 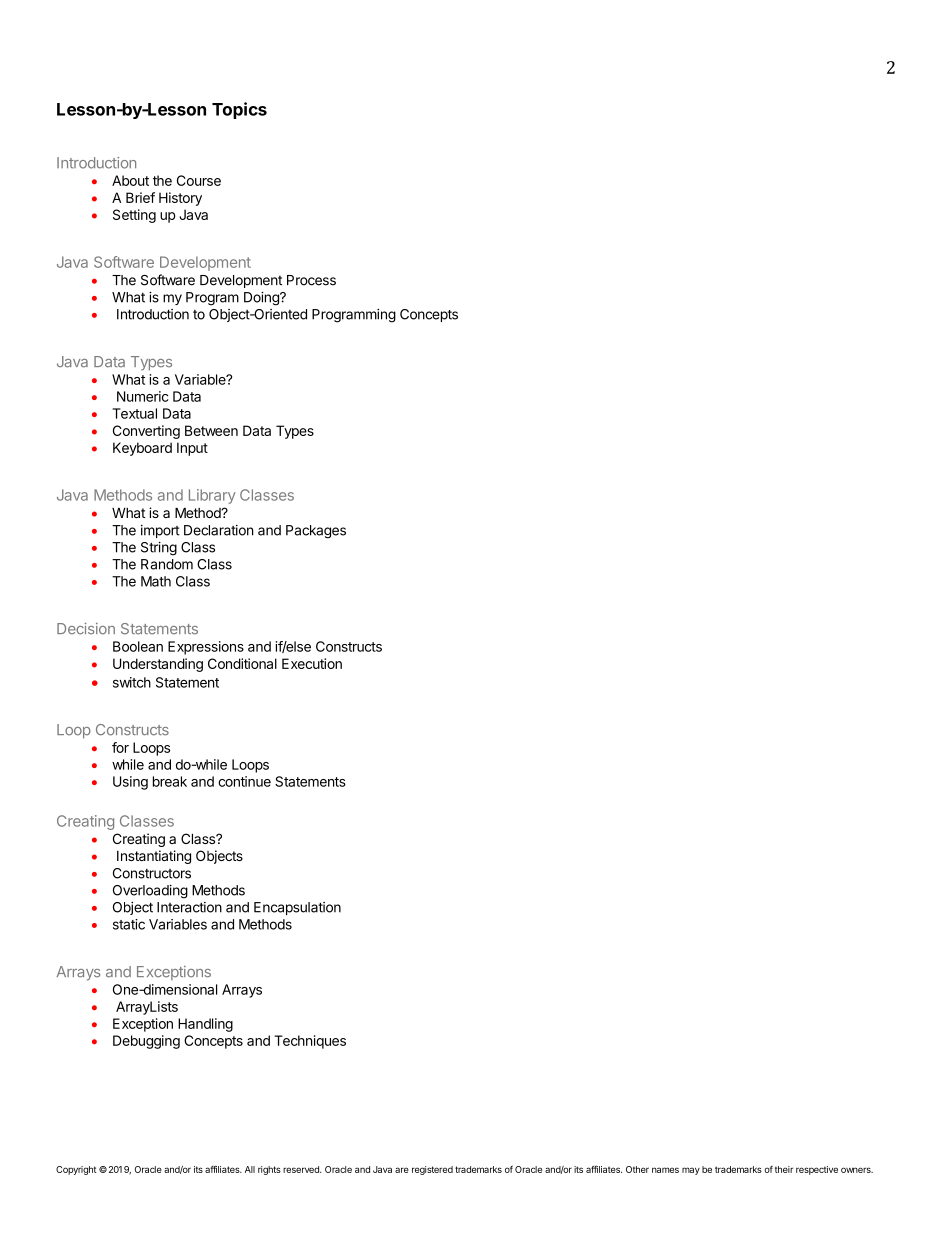 What do you see at coordinates (432, 1170) in the screenshot?
I see `registered` at bounding box center [432, 1170].
